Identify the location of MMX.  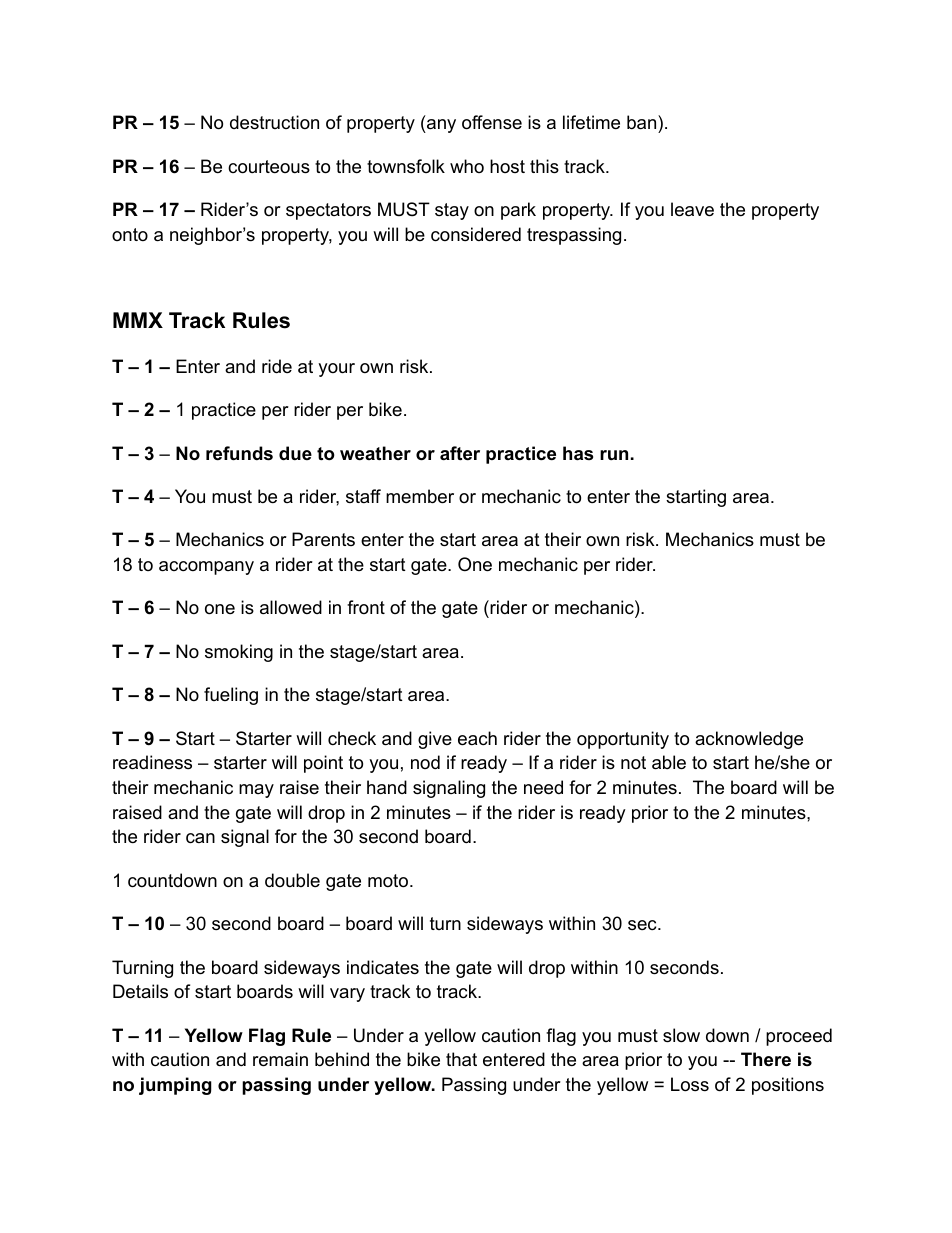
(138, 320).
